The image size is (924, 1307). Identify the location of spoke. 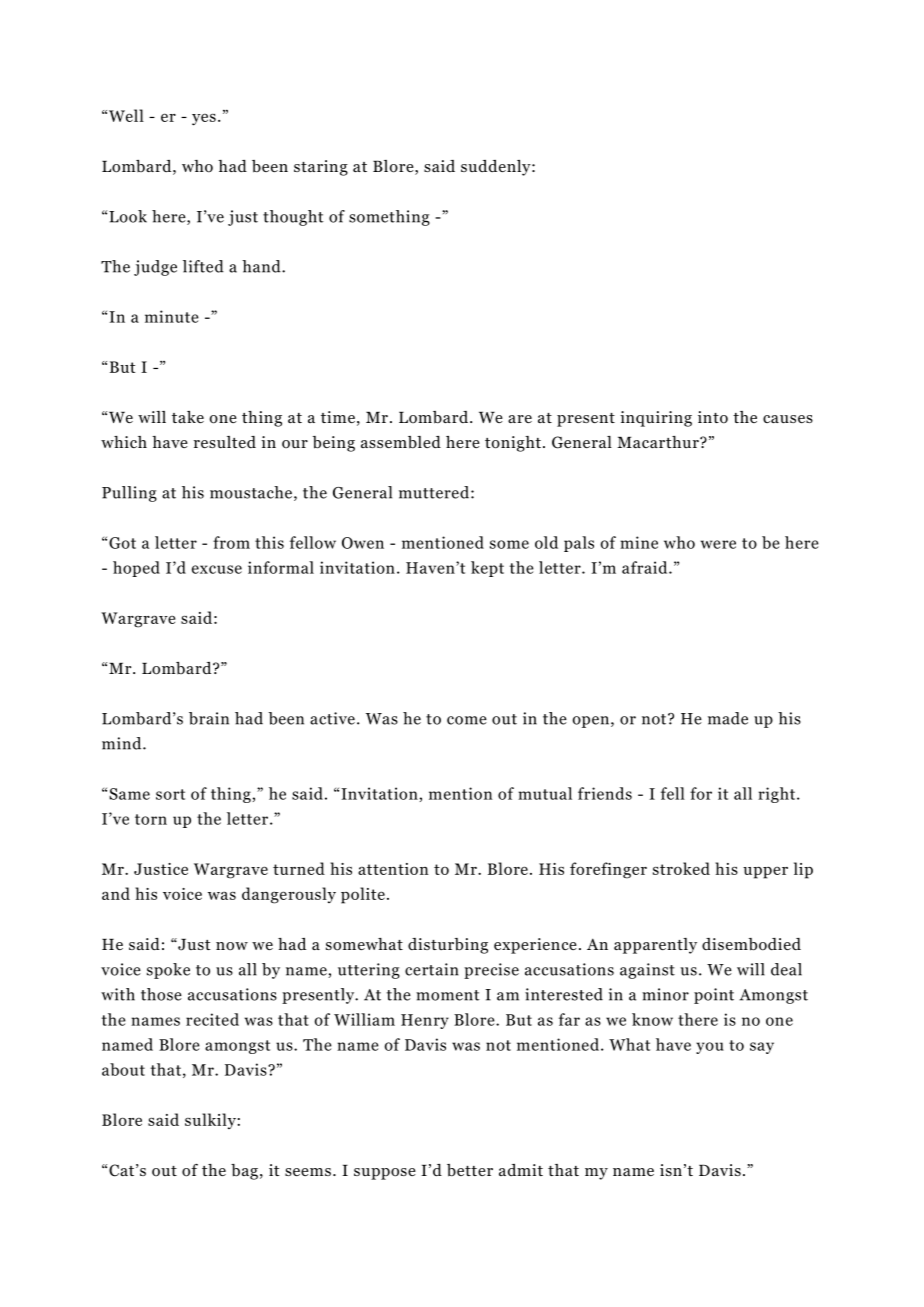
(168, 971).
